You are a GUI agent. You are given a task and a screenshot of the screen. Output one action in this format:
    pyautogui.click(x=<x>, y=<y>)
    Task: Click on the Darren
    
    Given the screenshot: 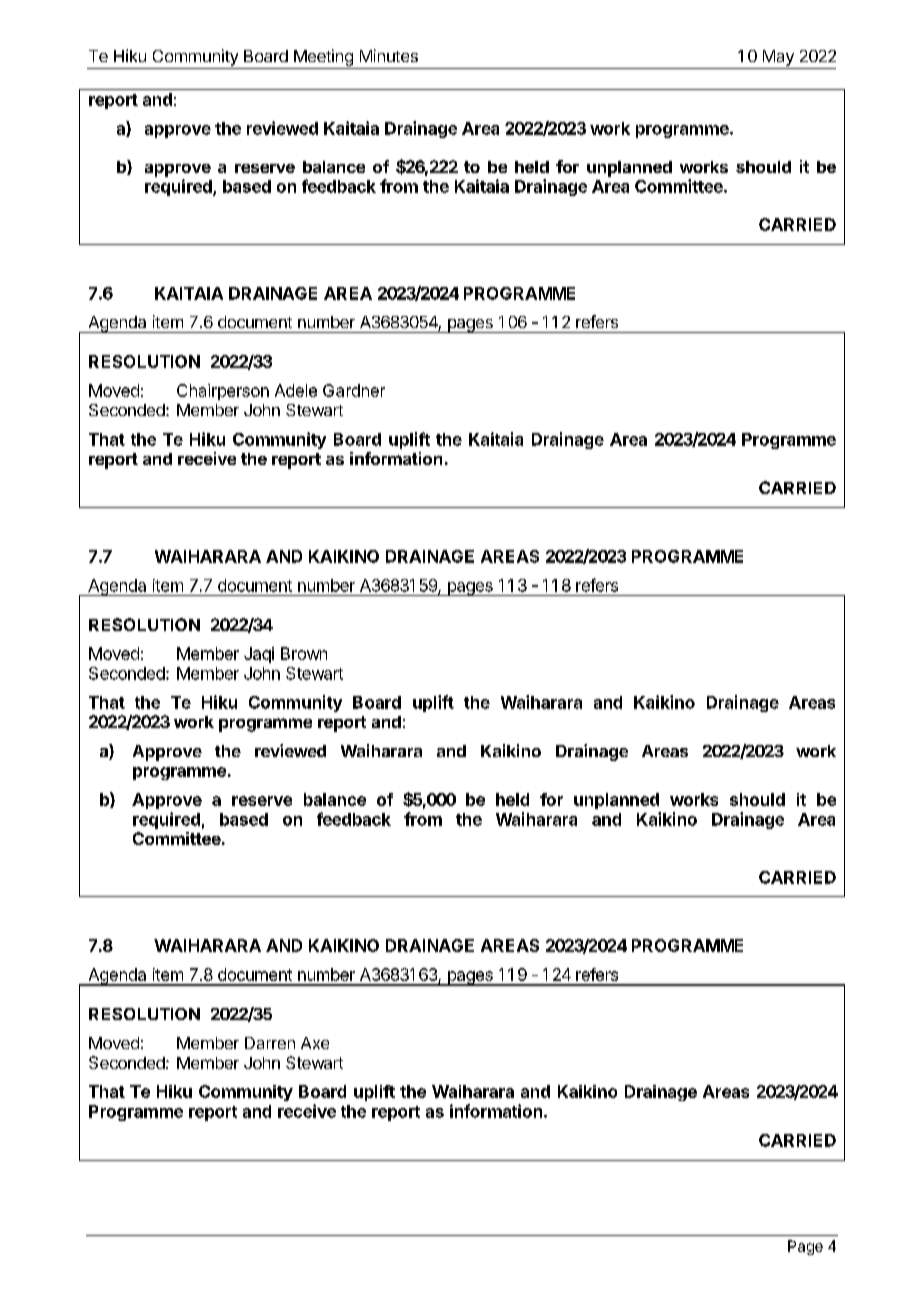 What is the action you would take?
    pyautogui.click(x=270, y=1043)
